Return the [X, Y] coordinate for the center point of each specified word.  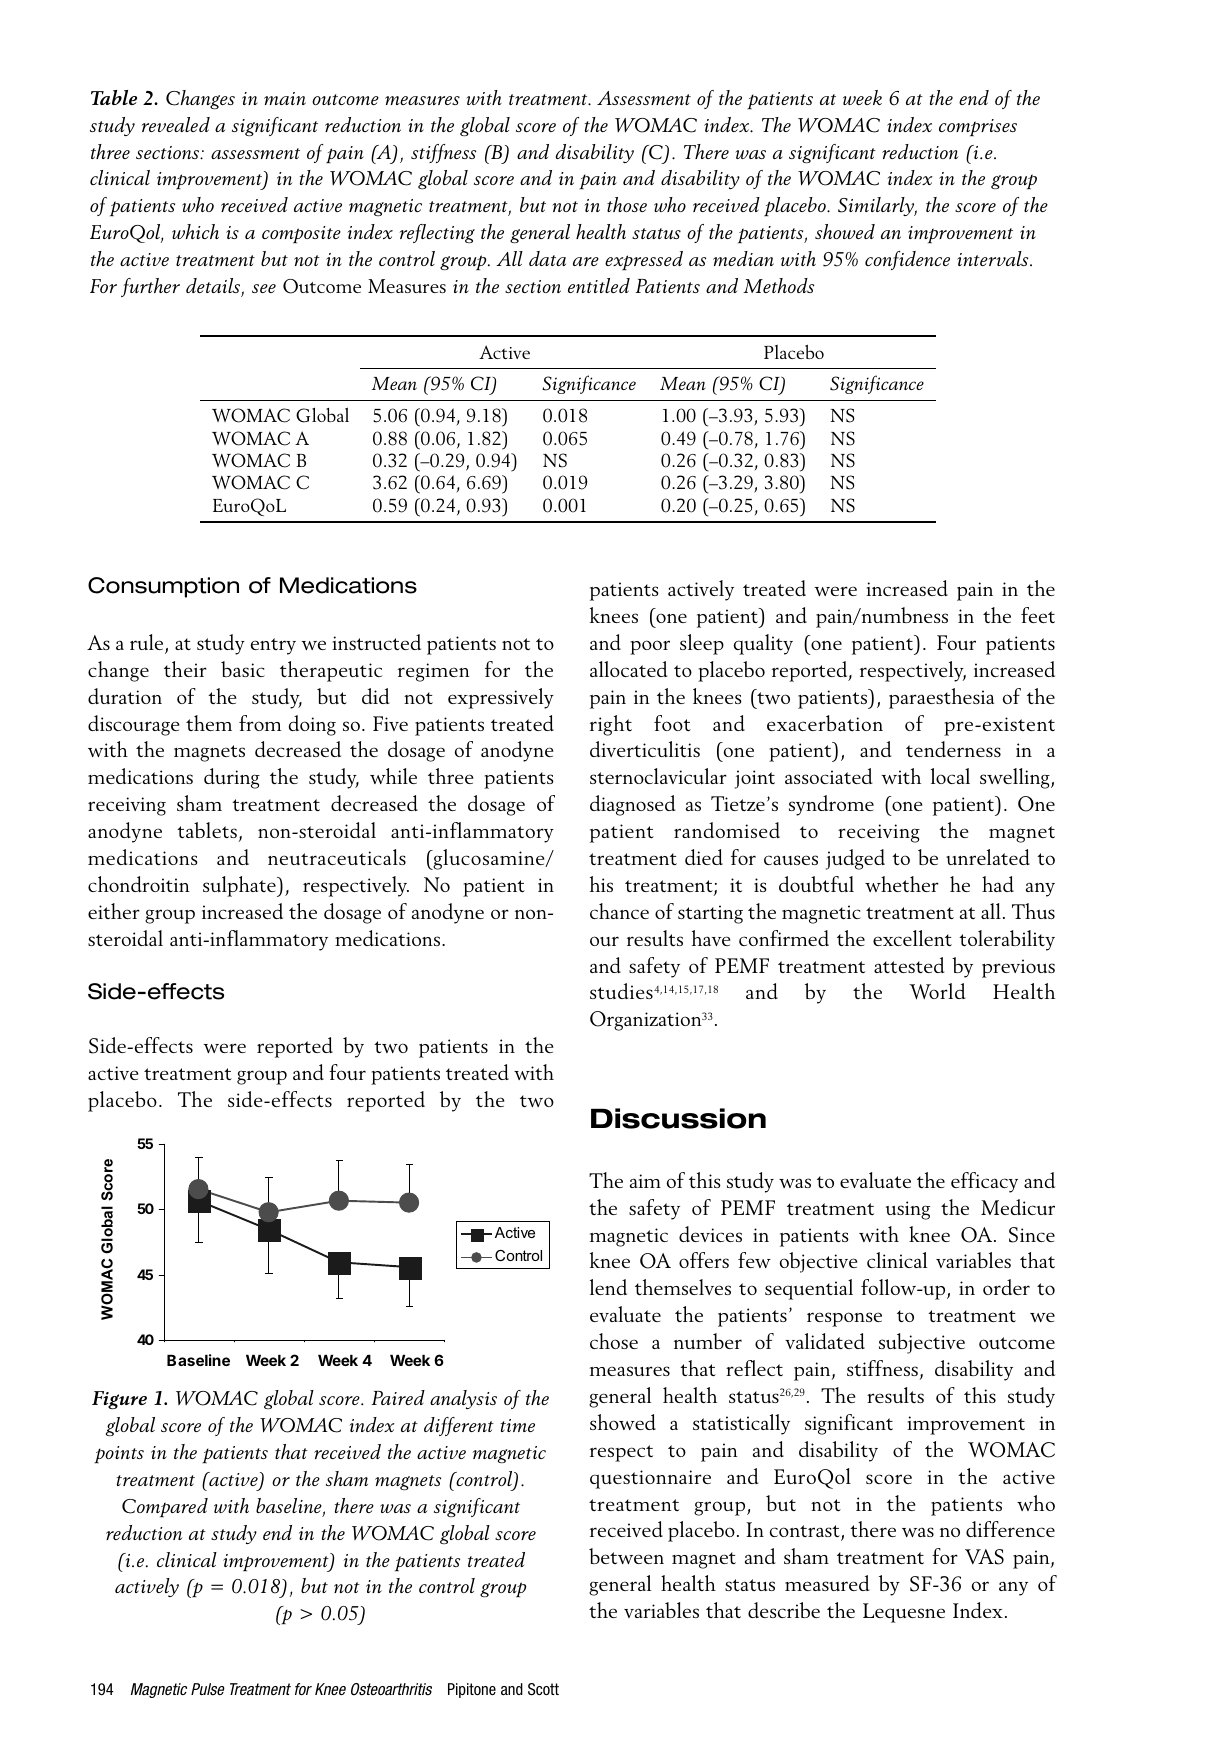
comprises [978, 128]
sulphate [240, 886]
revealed [176, 124]
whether [902, 884]
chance [619, 911]
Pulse [208, 1689]
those [627, 204]
